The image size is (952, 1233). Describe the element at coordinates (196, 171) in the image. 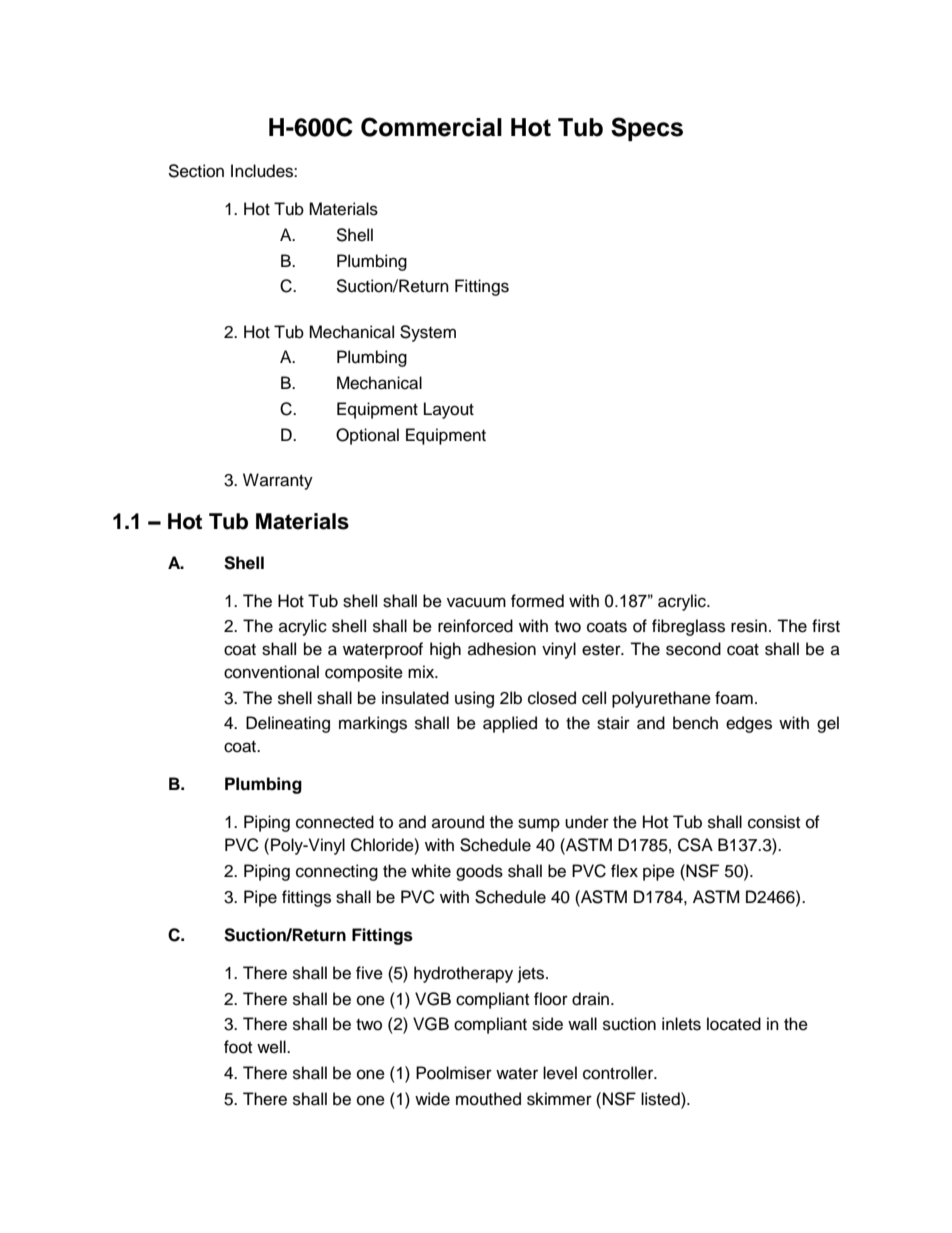

I see `Section` at that location.
